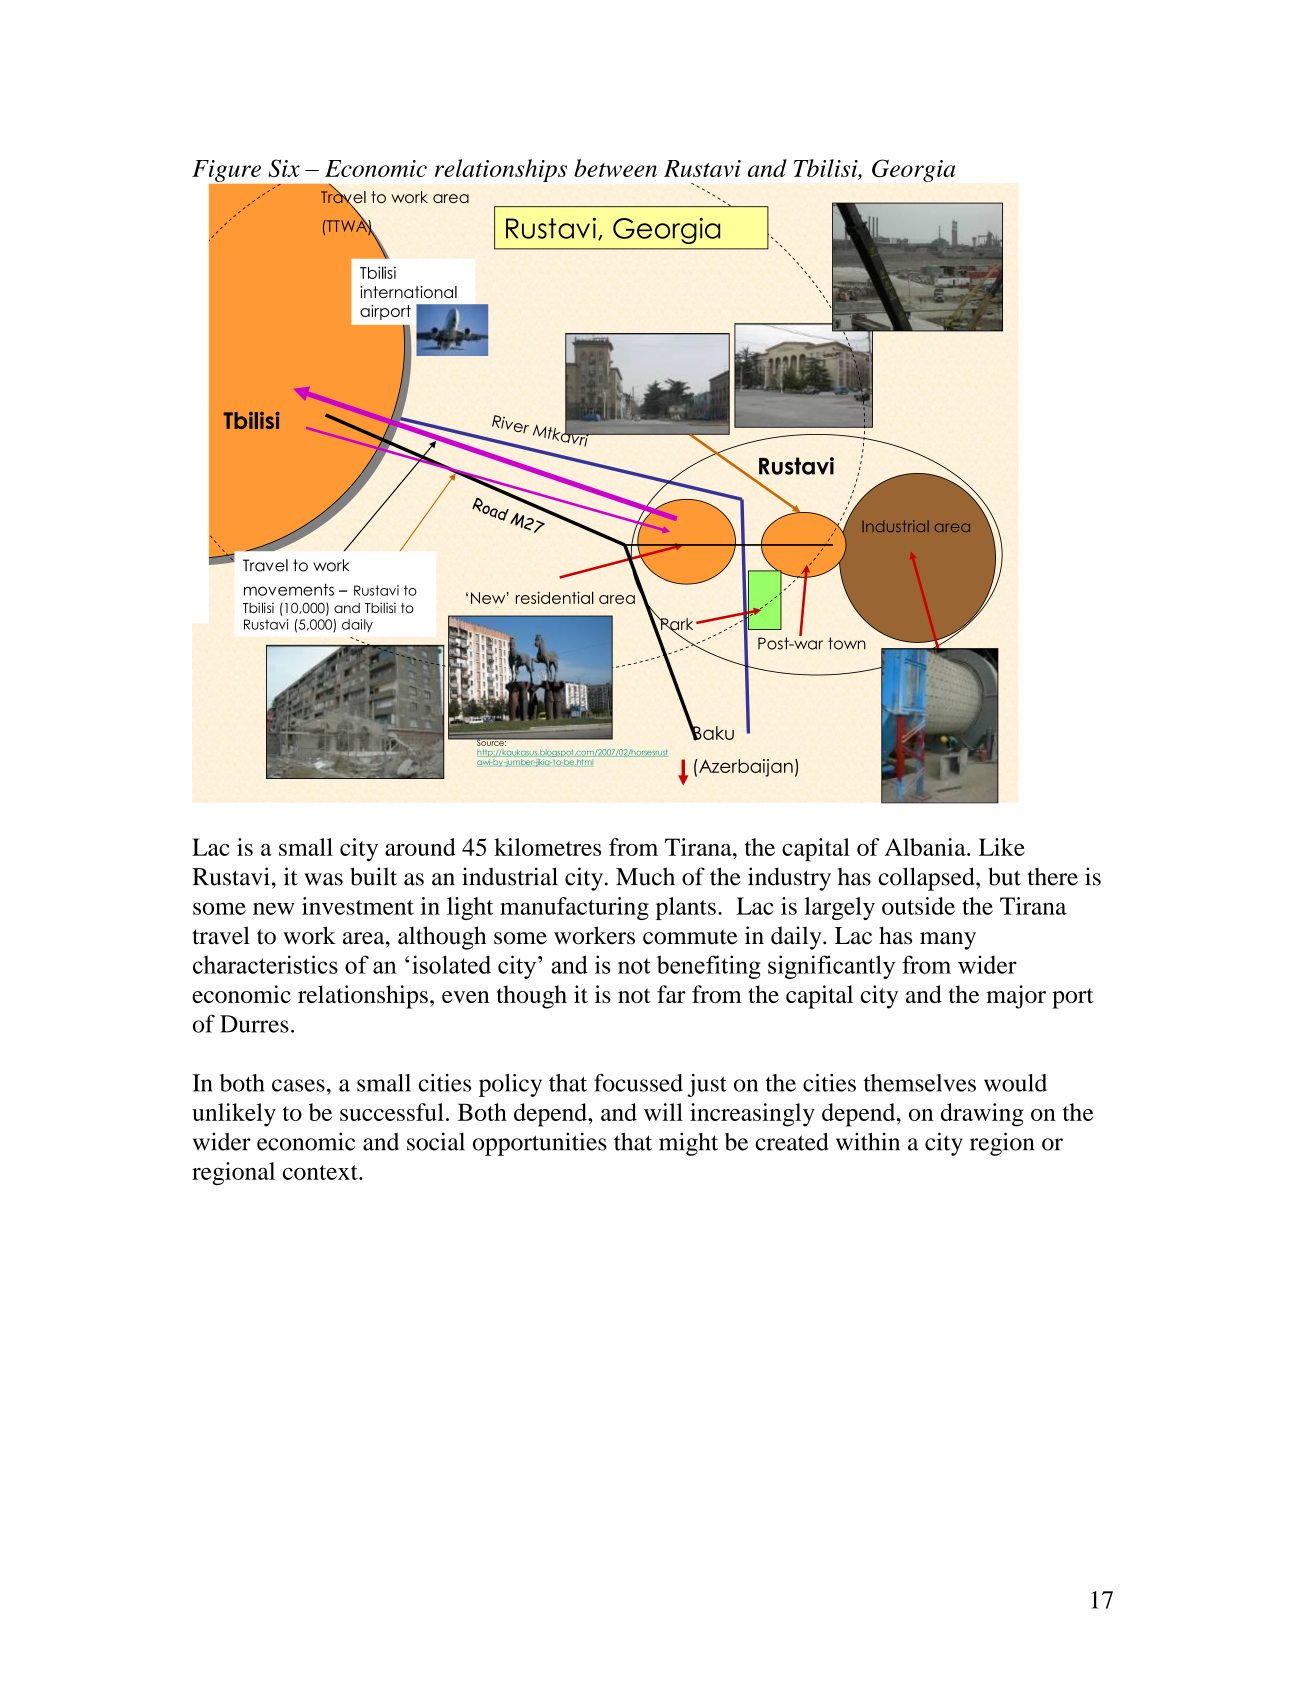 This screenshot has width=1306, height=1690. What do you see at coordinates (847, 643) in the screenshot?
I see `town` at bounding box center [847, 643].
